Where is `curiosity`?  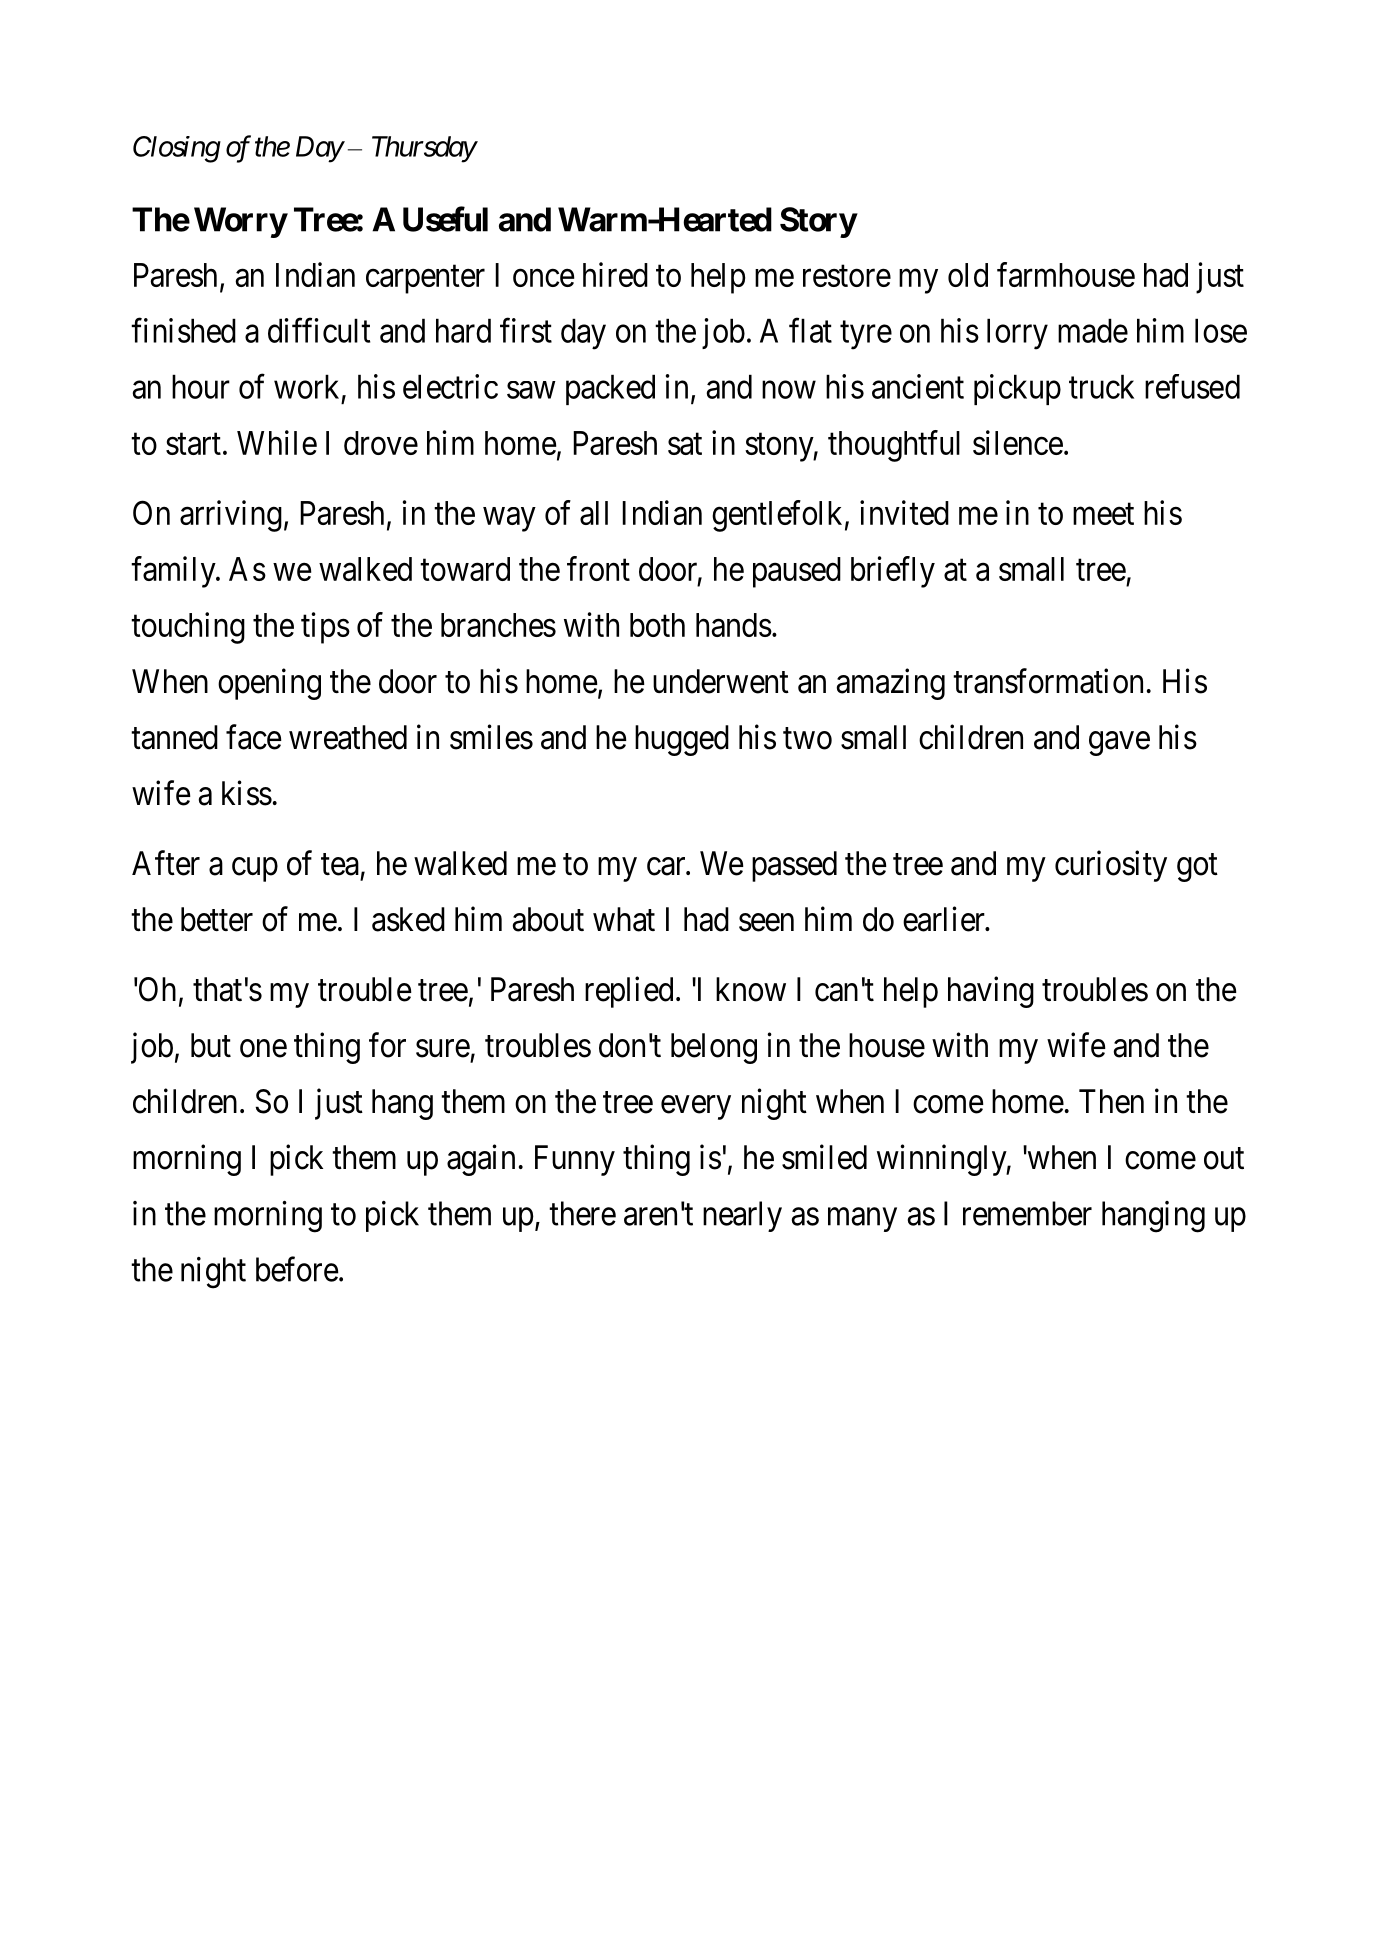 curiosity is located at coordinates (1111, 866).
